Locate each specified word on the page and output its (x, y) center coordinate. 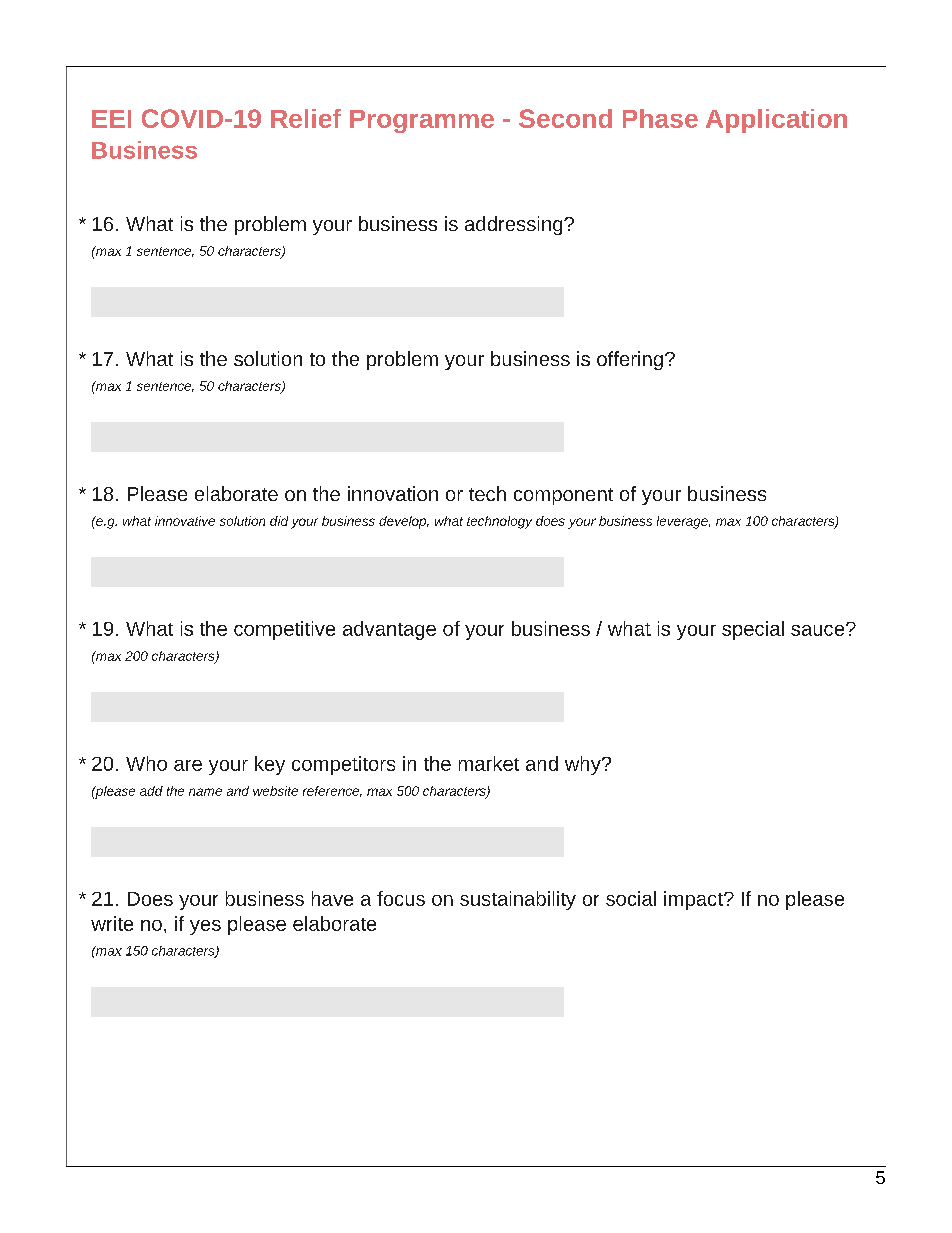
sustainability (518, 900)
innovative (185, 521)
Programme (422, 121)
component (563, 496)
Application (776, 121)
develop (404, 522)
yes (205, 927)
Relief (306, 118)
